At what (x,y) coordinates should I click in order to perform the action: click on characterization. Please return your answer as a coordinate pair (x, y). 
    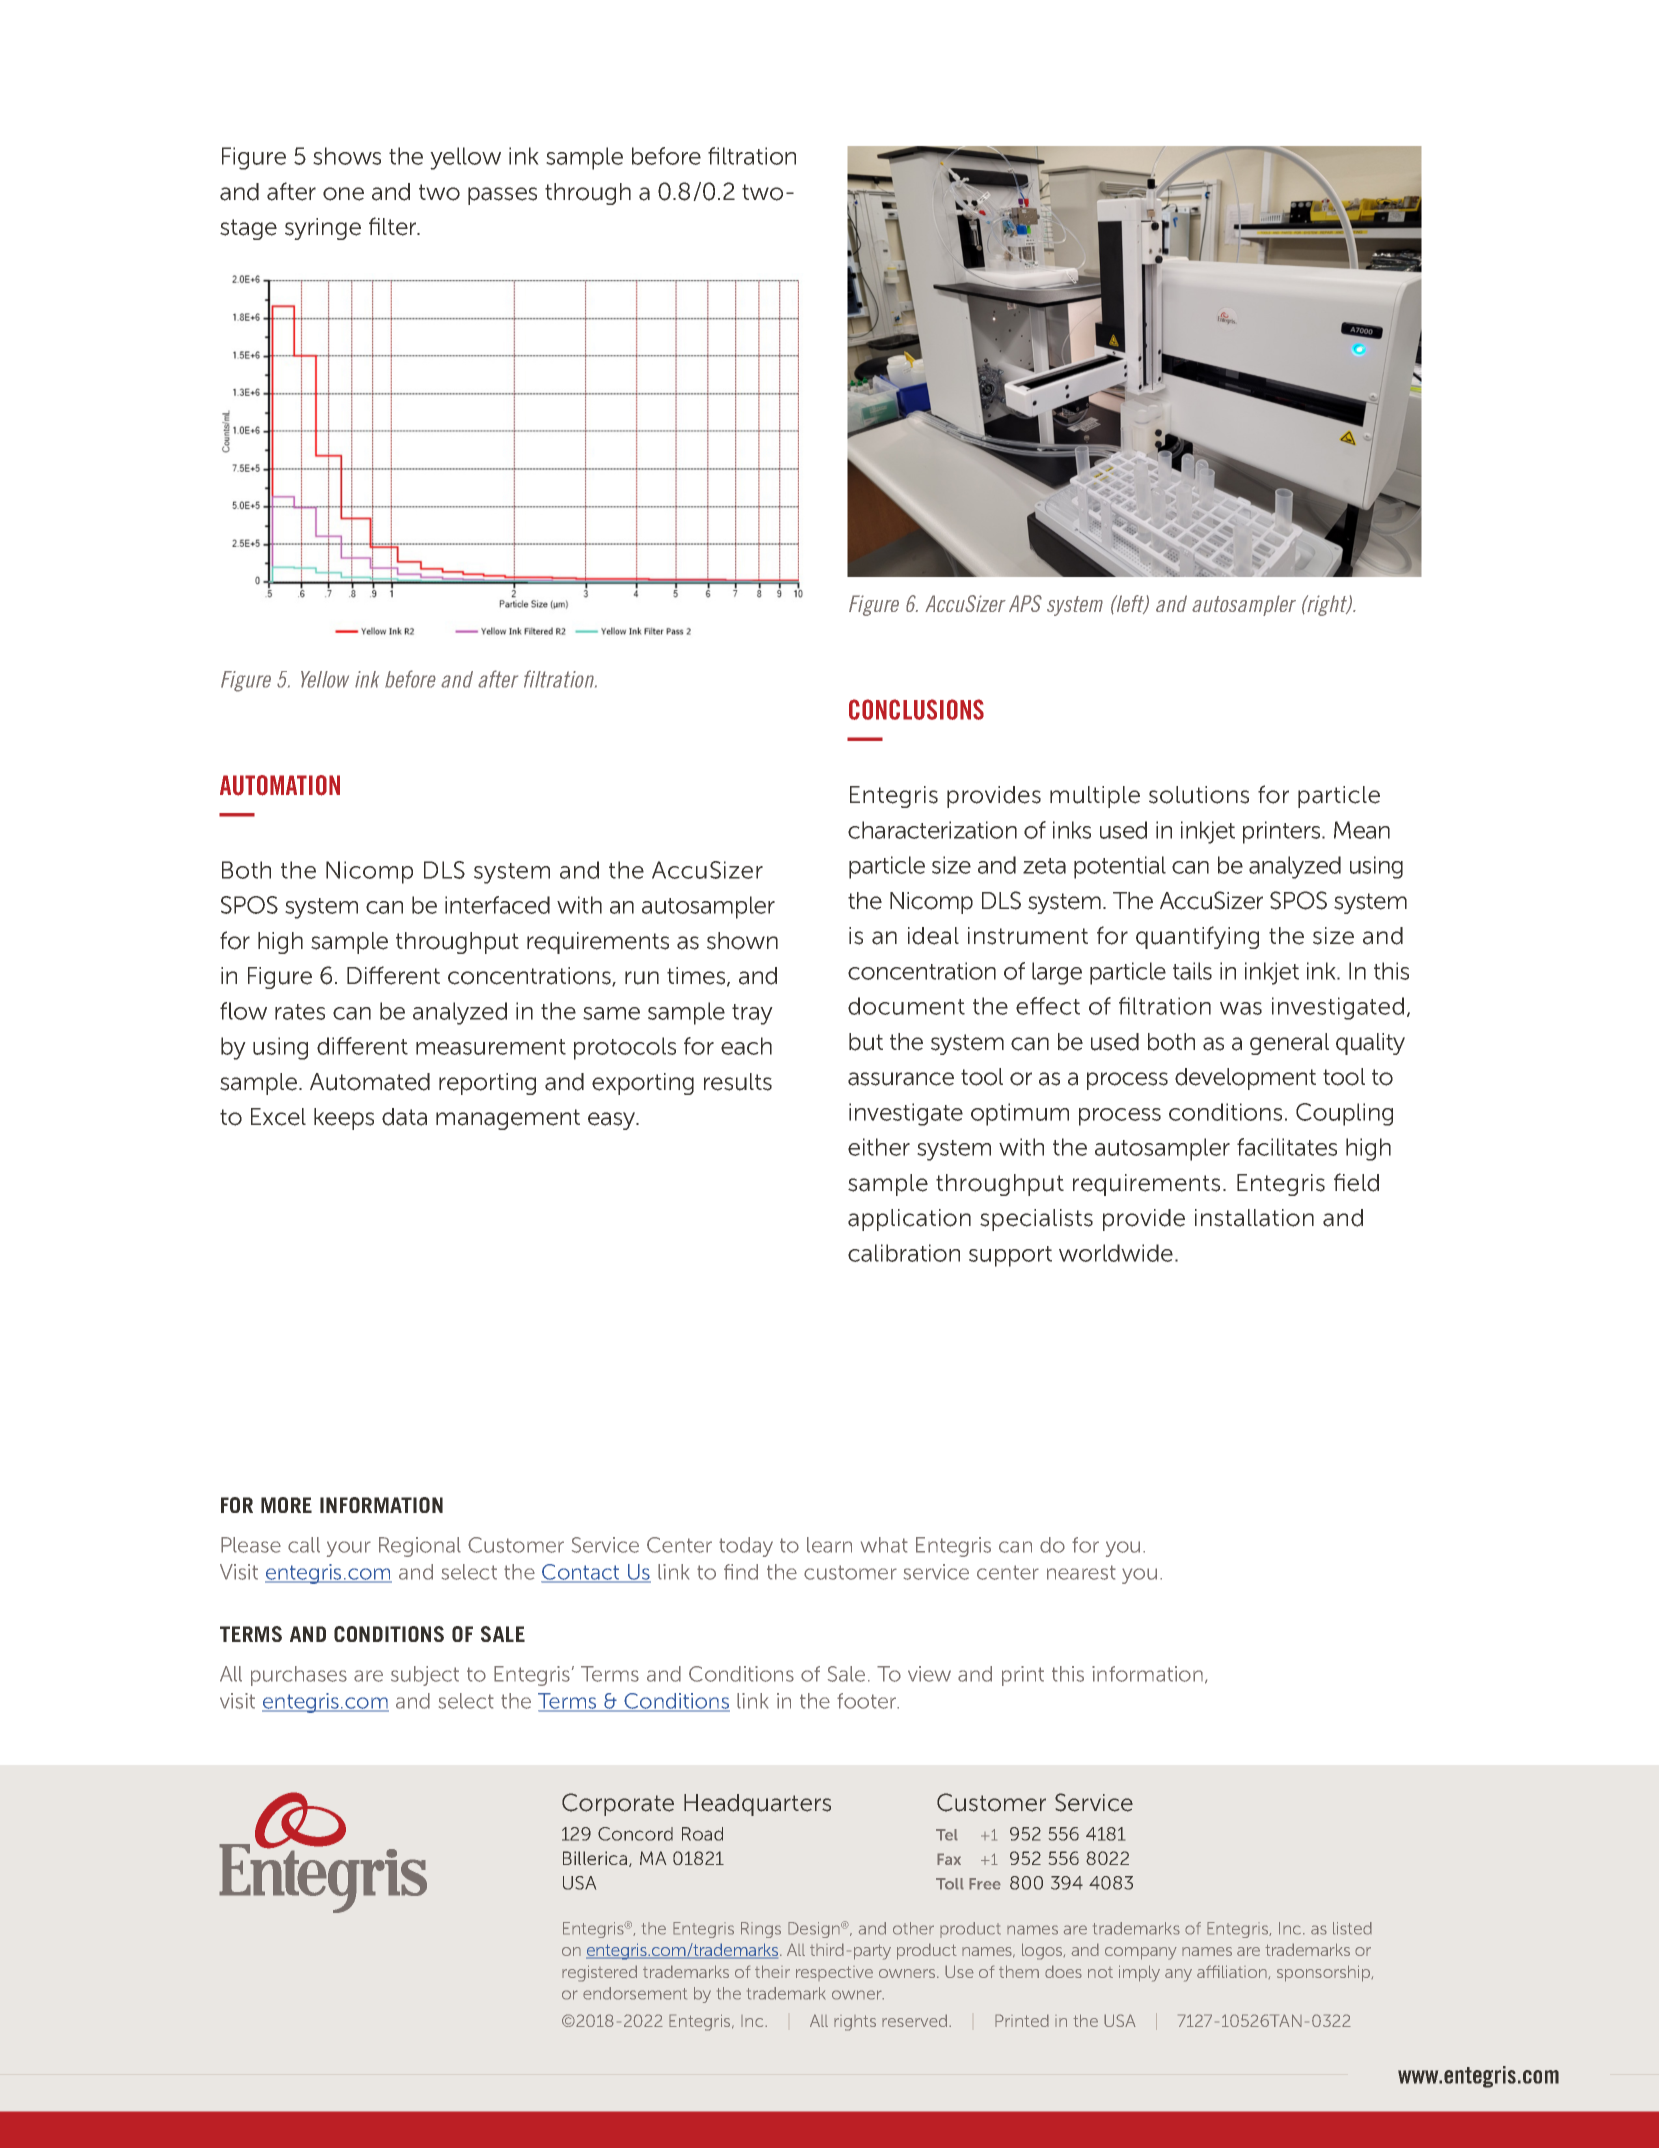
    Looking at the image, I should click on (932, 830).
